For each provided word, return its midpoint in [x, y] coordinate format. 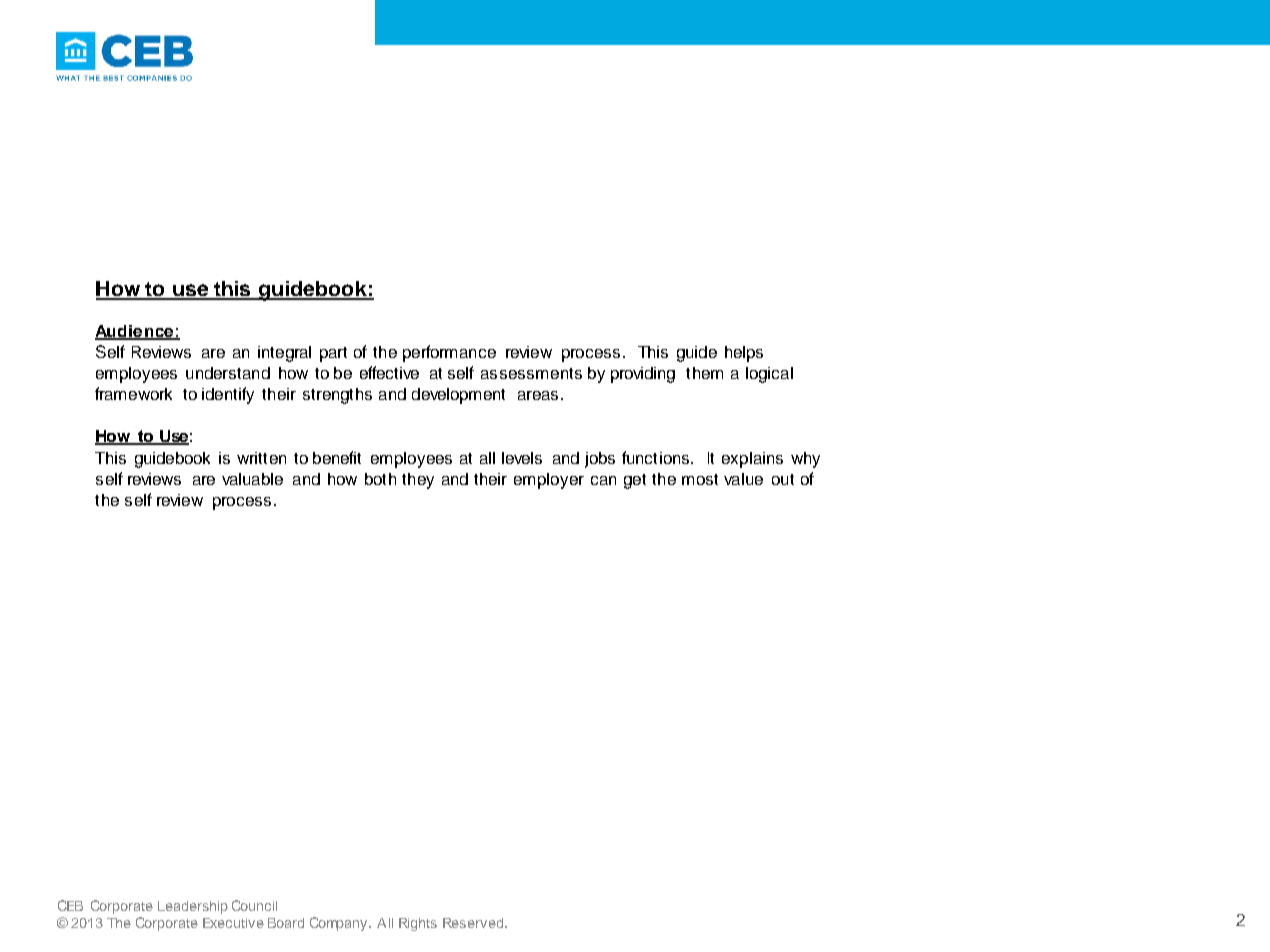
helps [744, 354]
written [261, 458]
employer [549, 481]
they [418, 481]
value [743, 479]
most [700, 479]
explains [752, 460]
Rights [418, 924]
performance [449, 353]
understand [228, 373]
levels [522, 458]
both [380, 479]
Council [254, 905]
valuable [252, 479]
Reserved [474, 923]
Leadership [193, 907]
